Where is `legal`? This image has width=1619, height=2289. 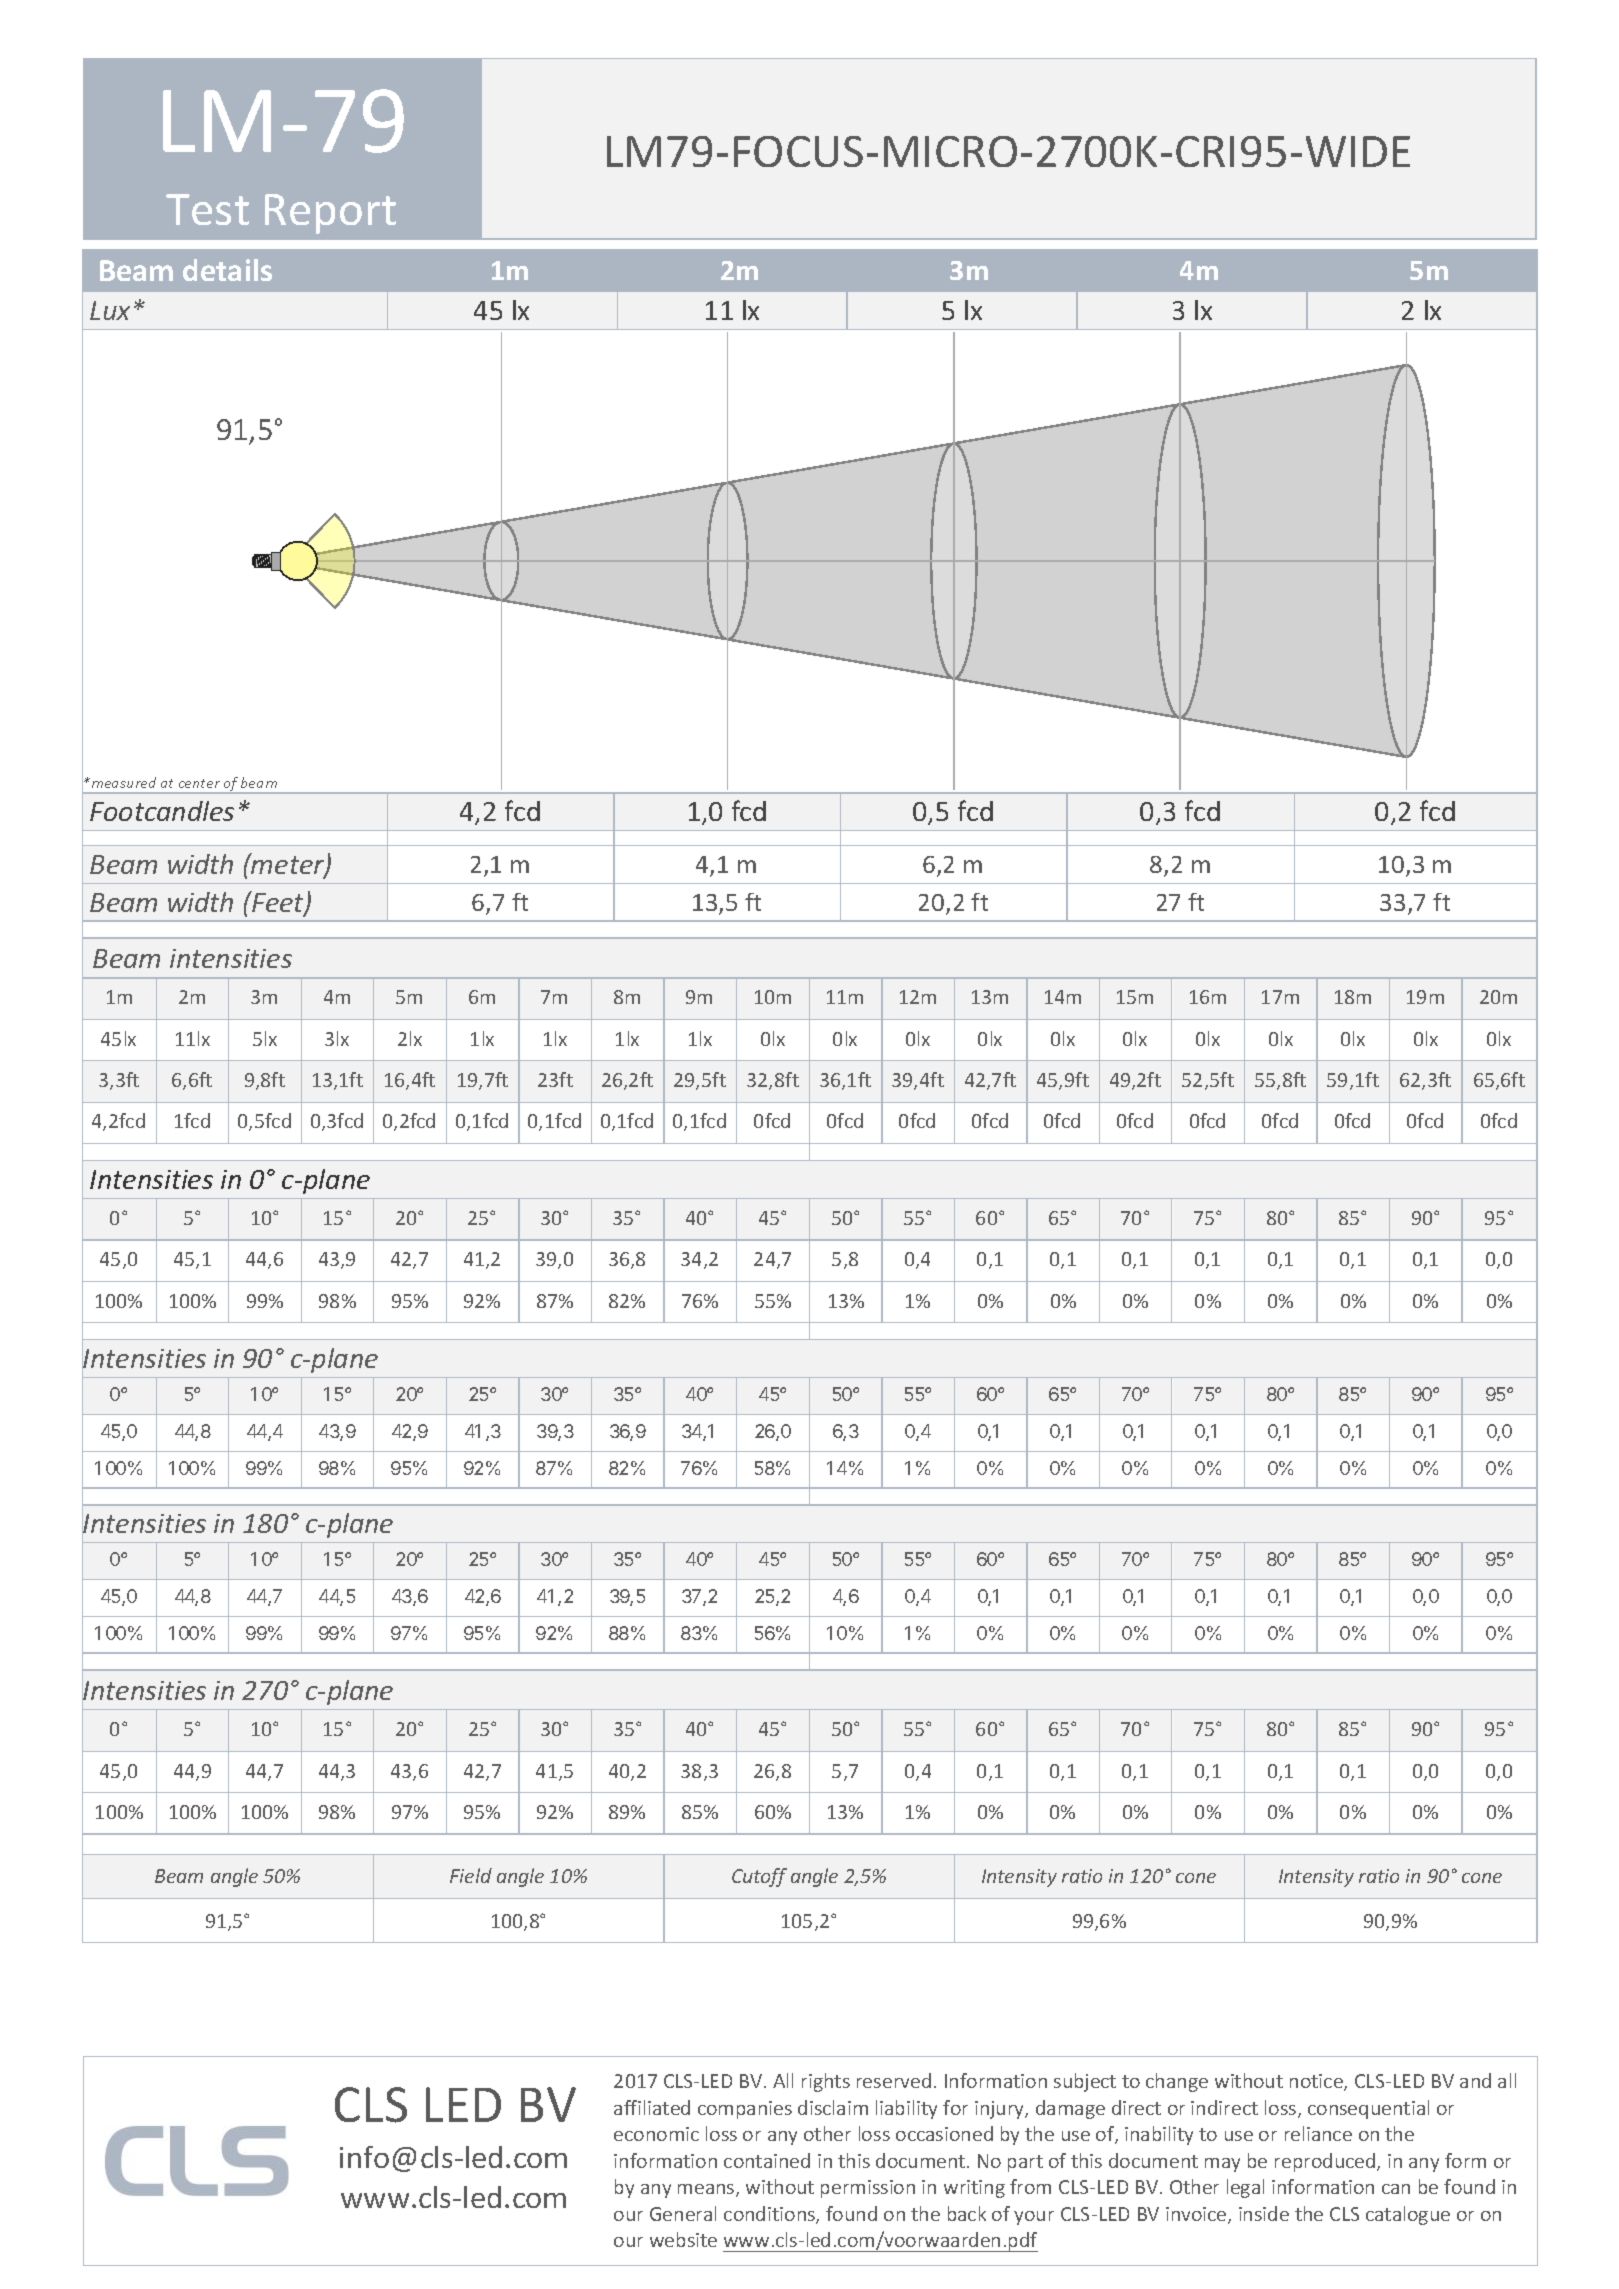
legal is located at coordinates (1245, 2188).
